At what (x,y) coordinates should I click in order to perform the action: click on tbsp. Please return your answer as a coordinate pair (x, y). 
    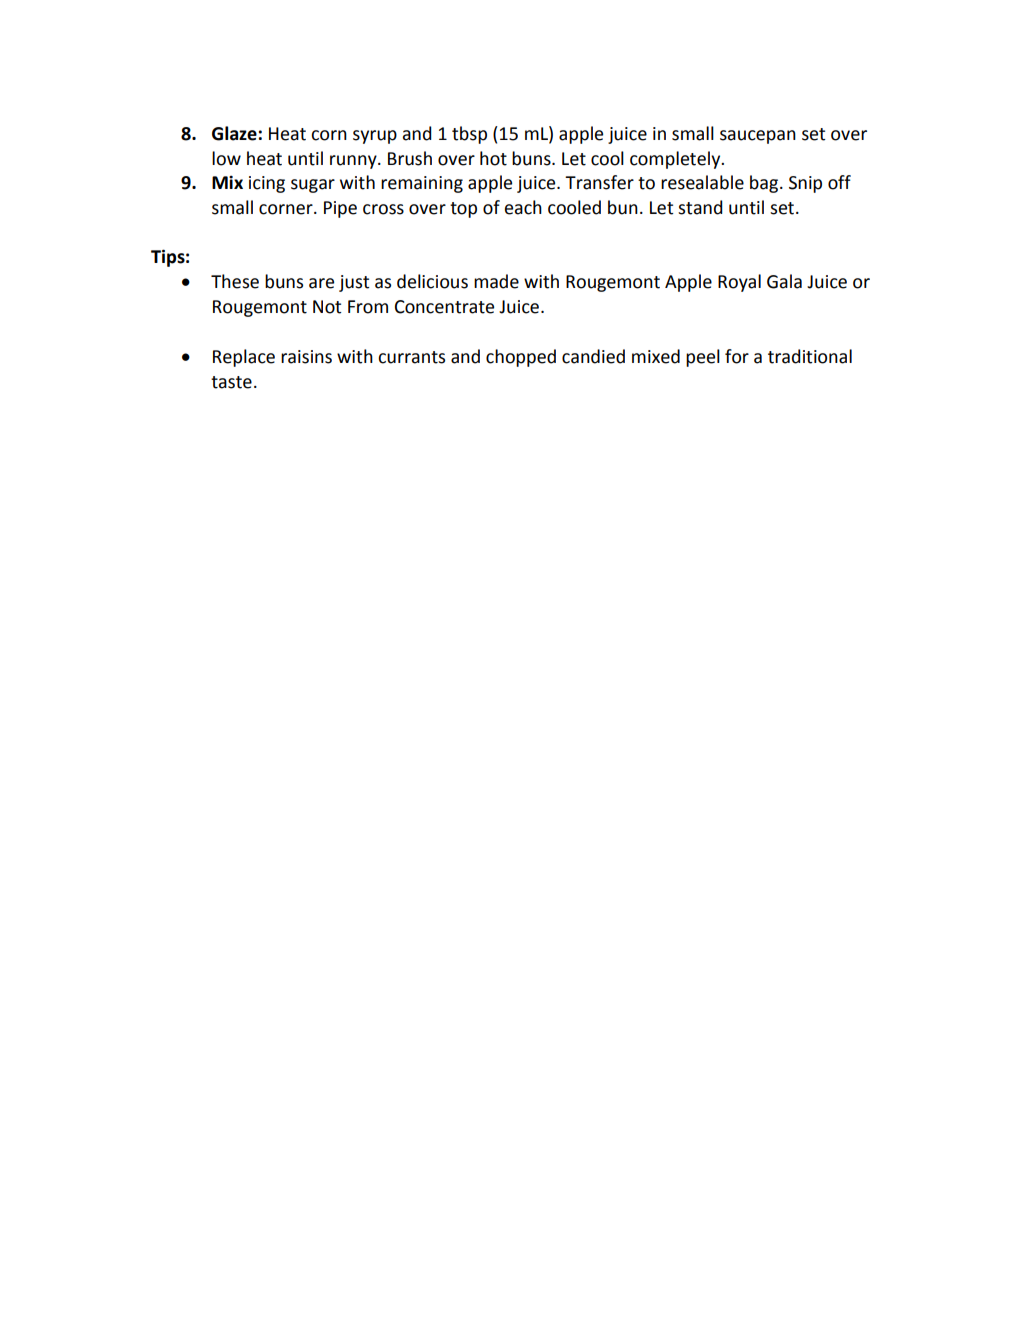
    Looking at the image, I should click on (469, 135).
